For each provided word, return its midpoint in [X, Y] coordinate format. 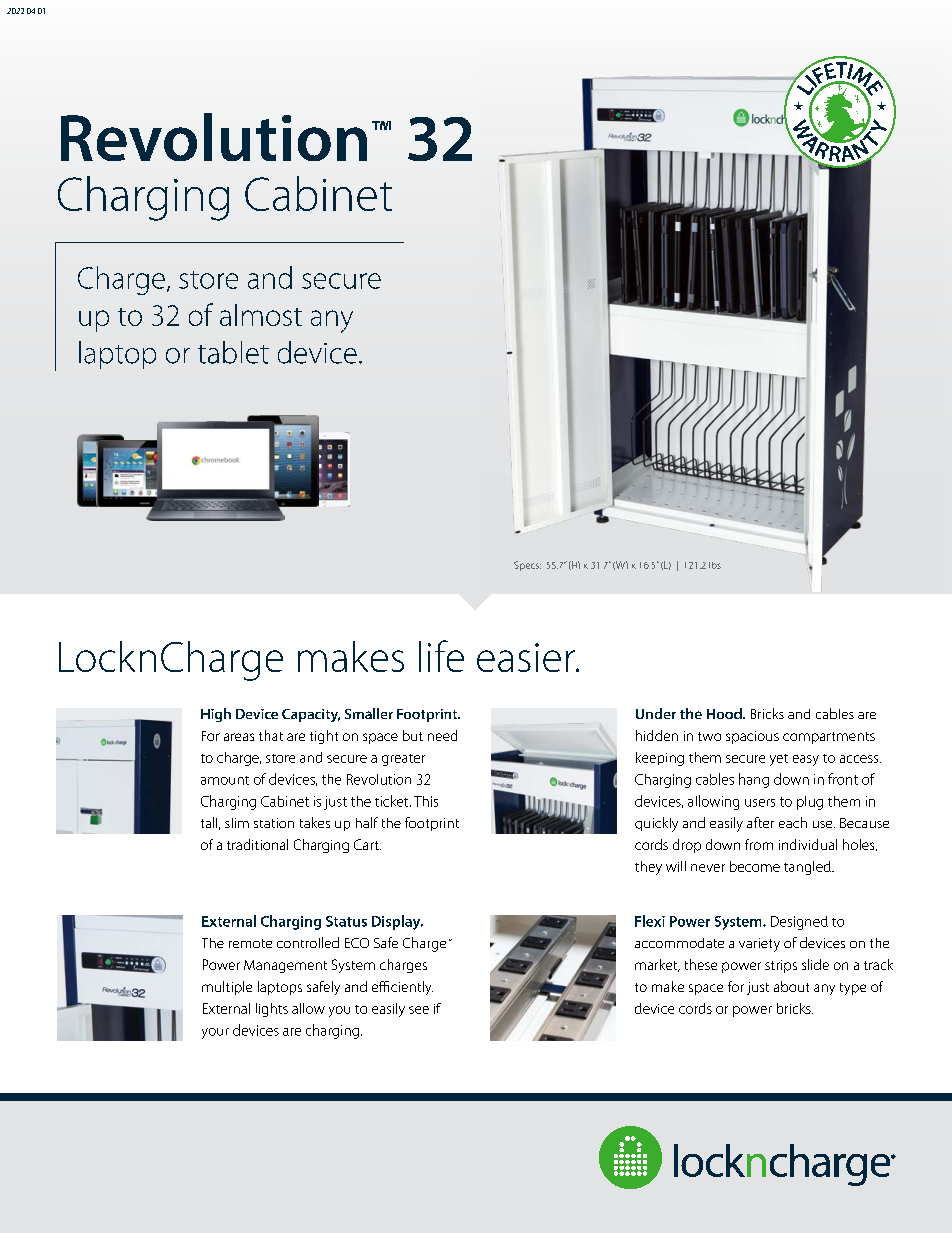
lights [272, 1010]
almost [261, 315]
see [419, 1010]
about [791, 986]
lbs [715, 565]
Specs [527, 566]
